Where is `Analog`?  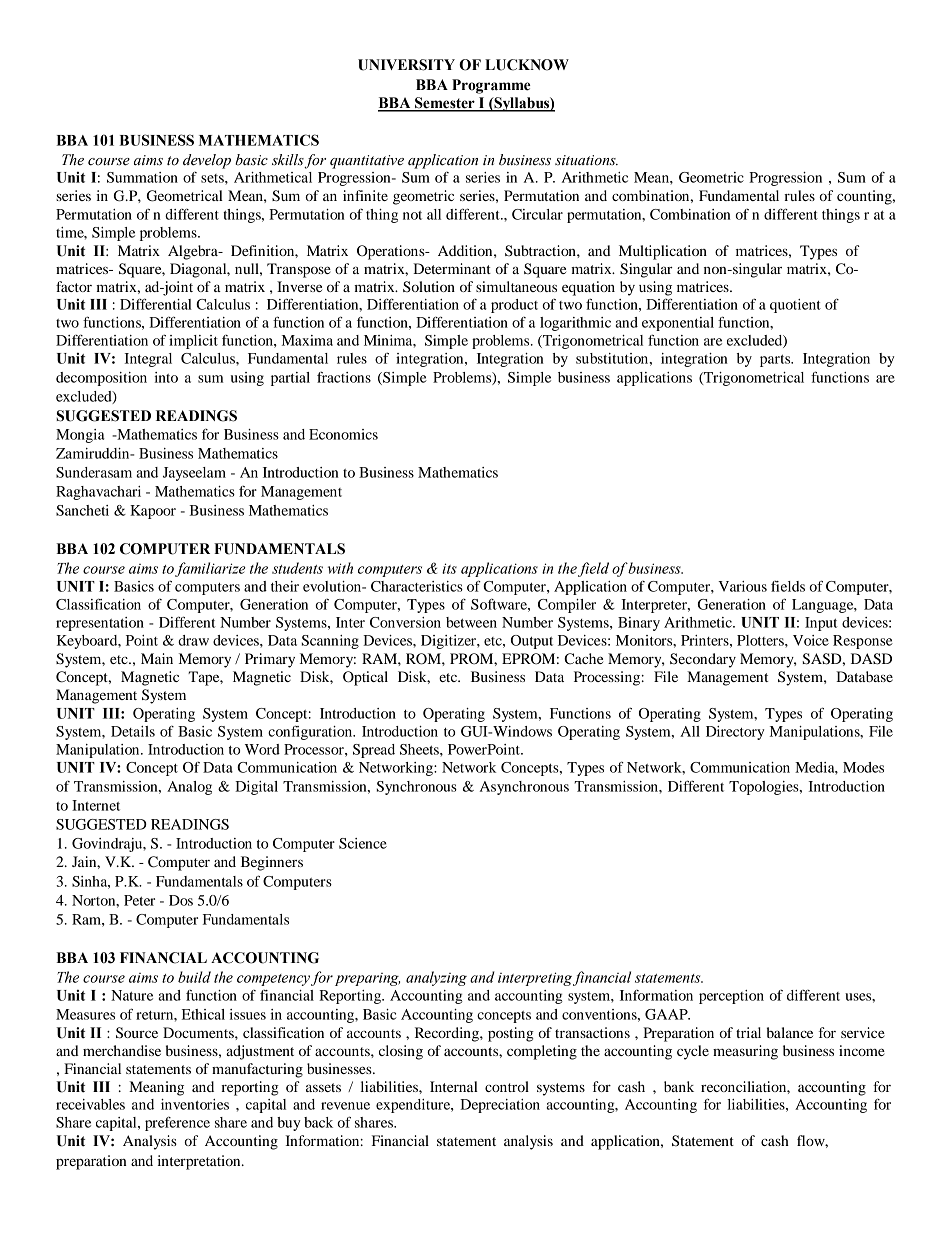 Analog is located at coordinates (189, 788).
